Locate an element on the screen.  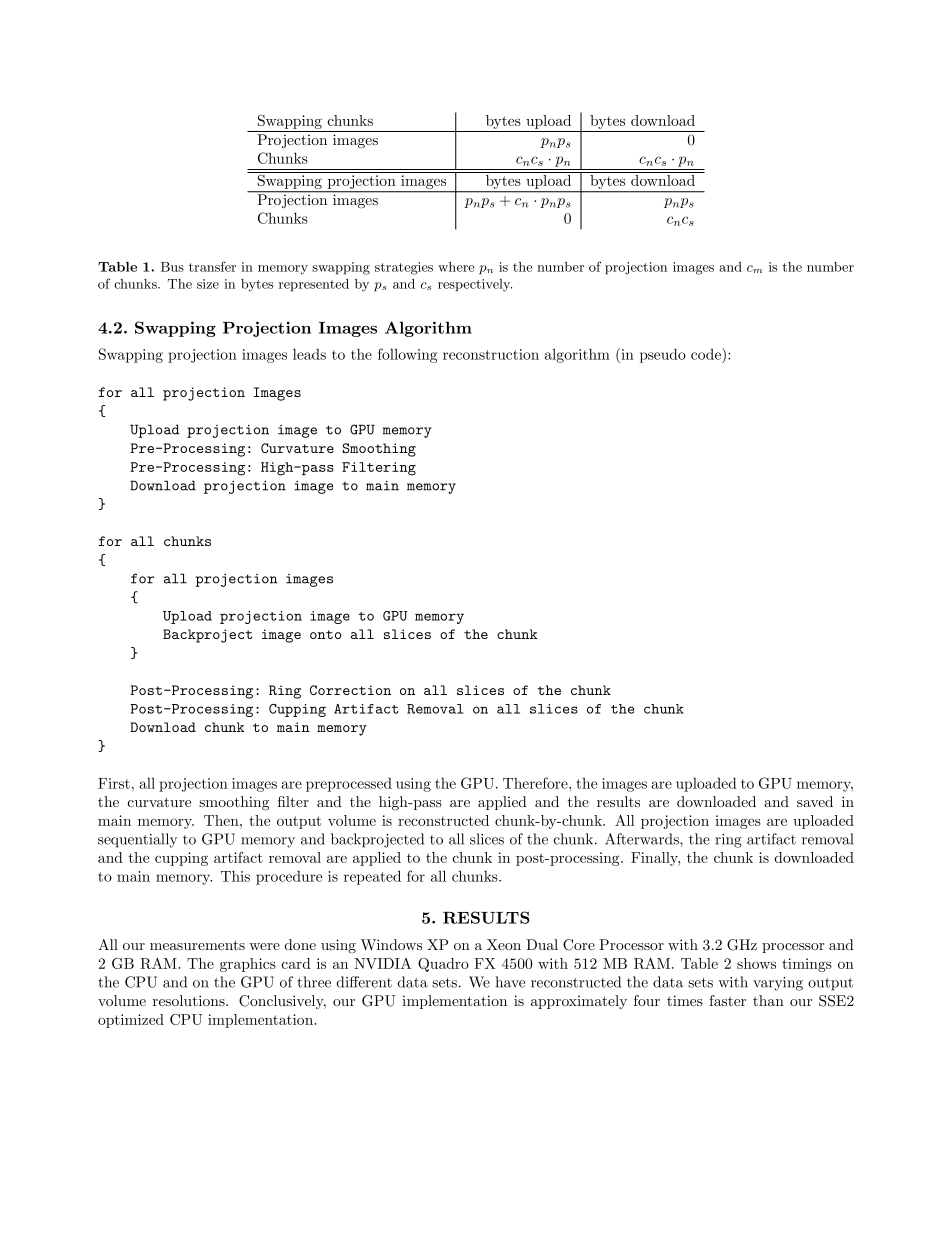
saved is located at coordinates (815, 801).
